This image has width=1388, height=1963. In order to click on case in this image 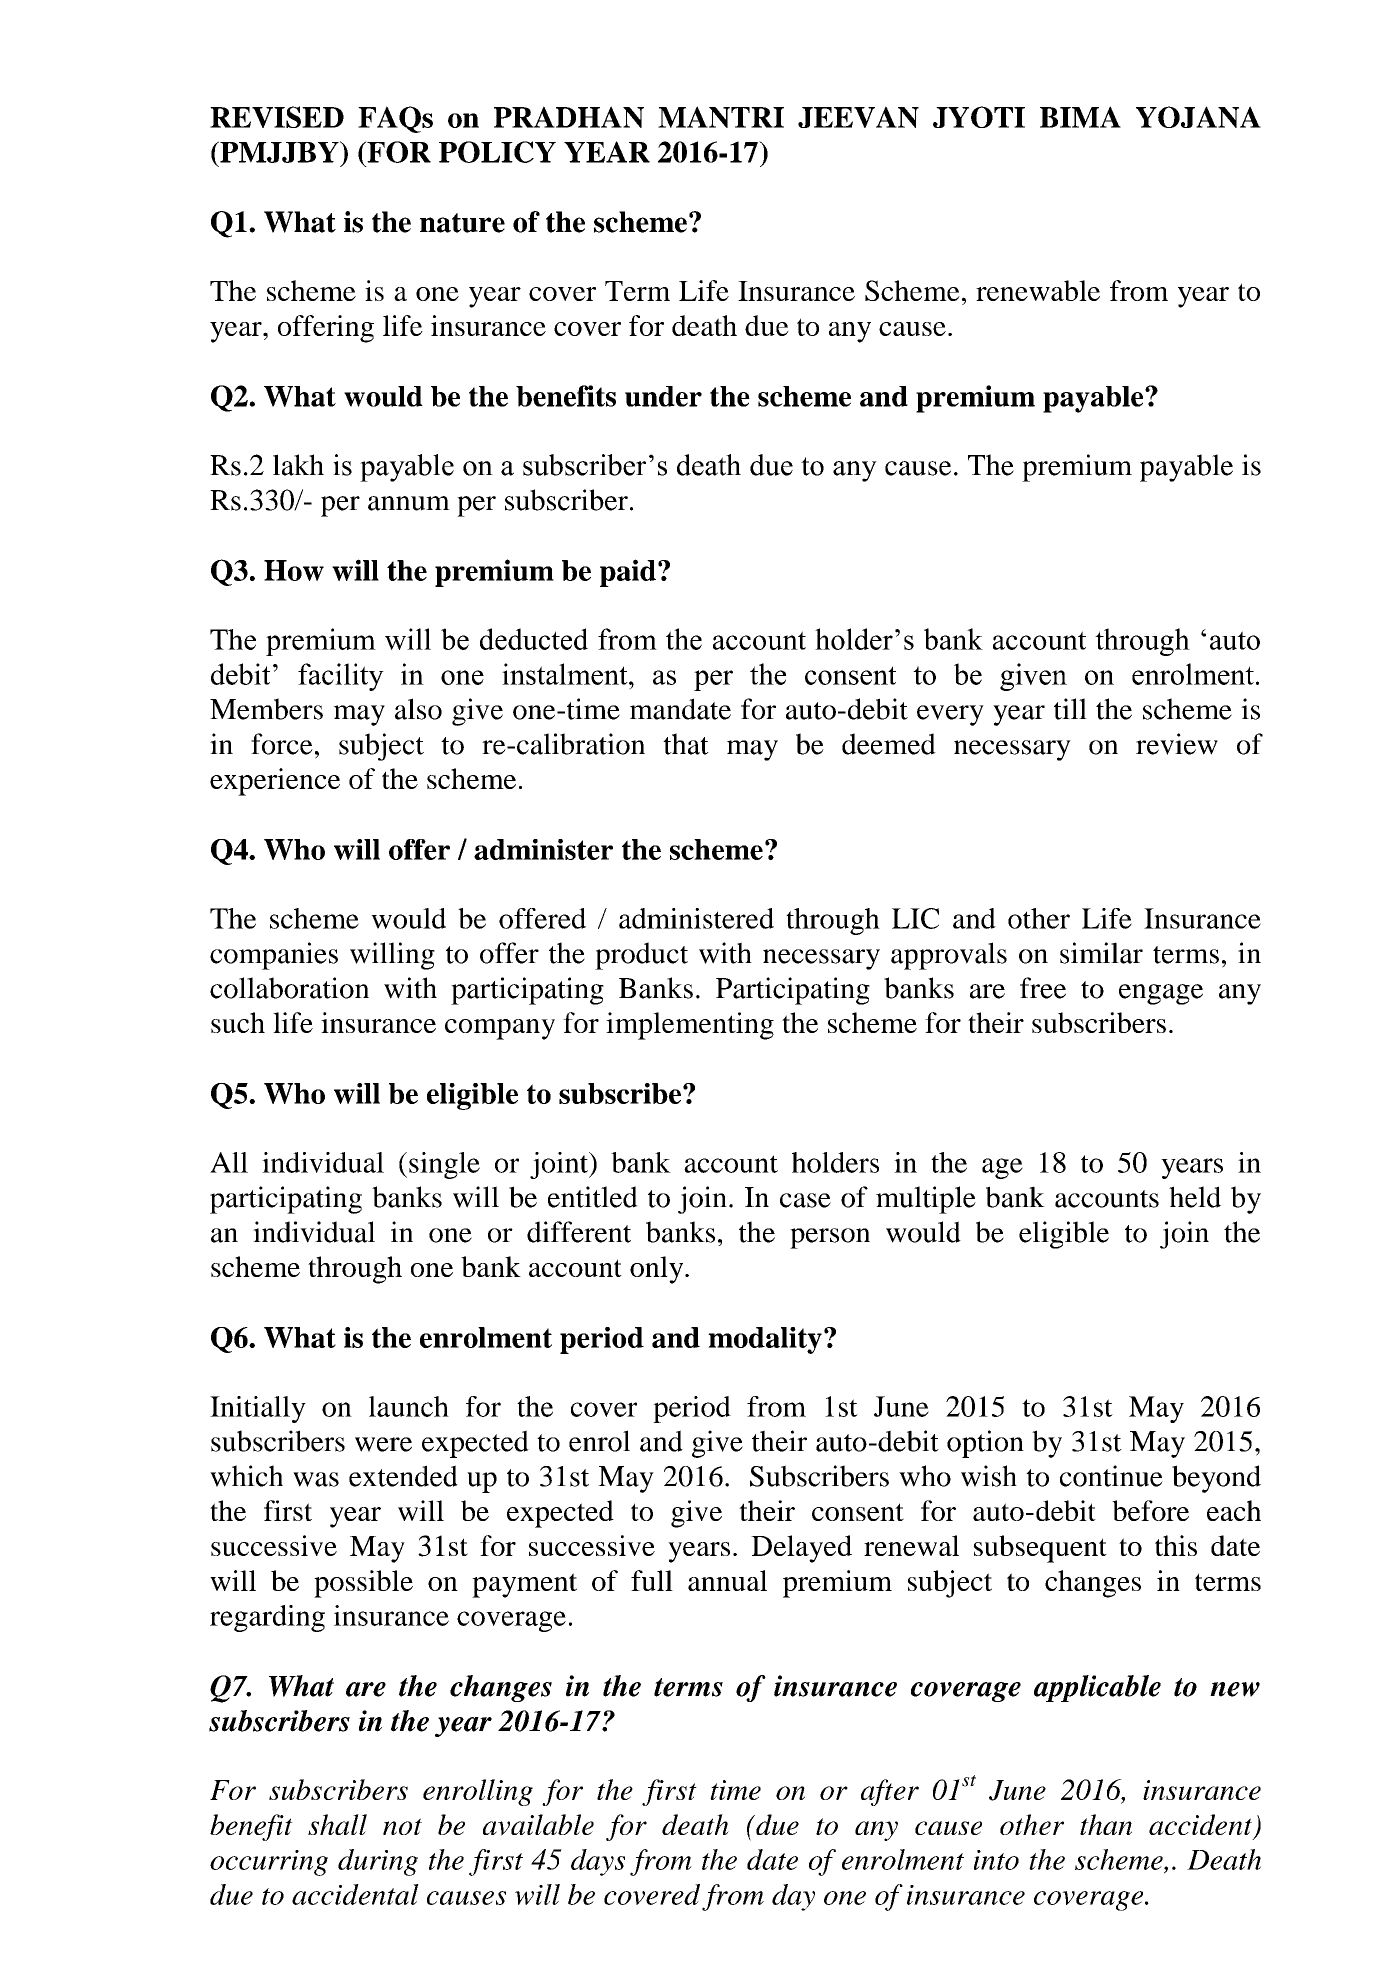, I will do `click(805, 1200)`.
